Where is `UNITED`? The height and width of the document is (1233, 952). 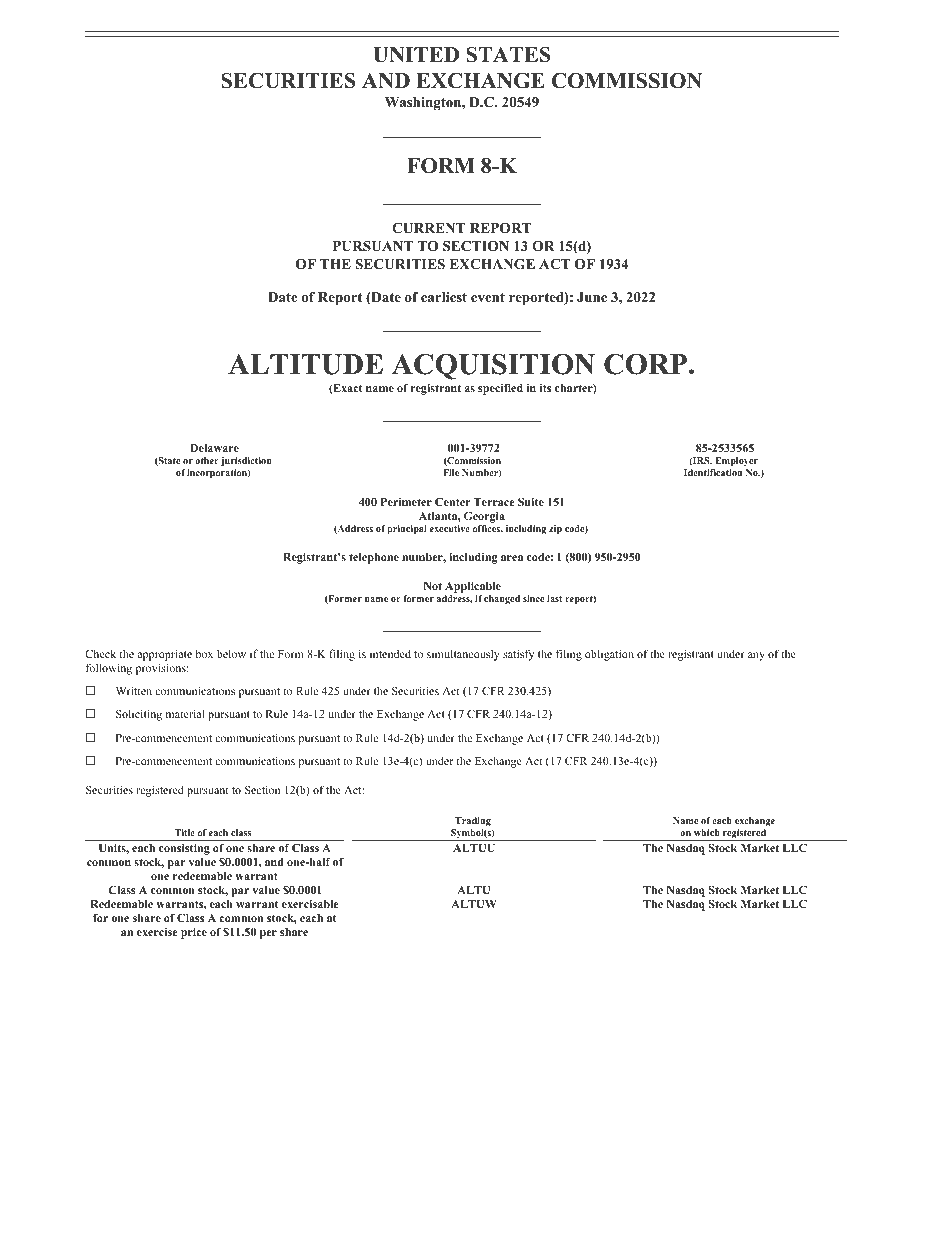
UNITED is located at coordinates (416, 55).
